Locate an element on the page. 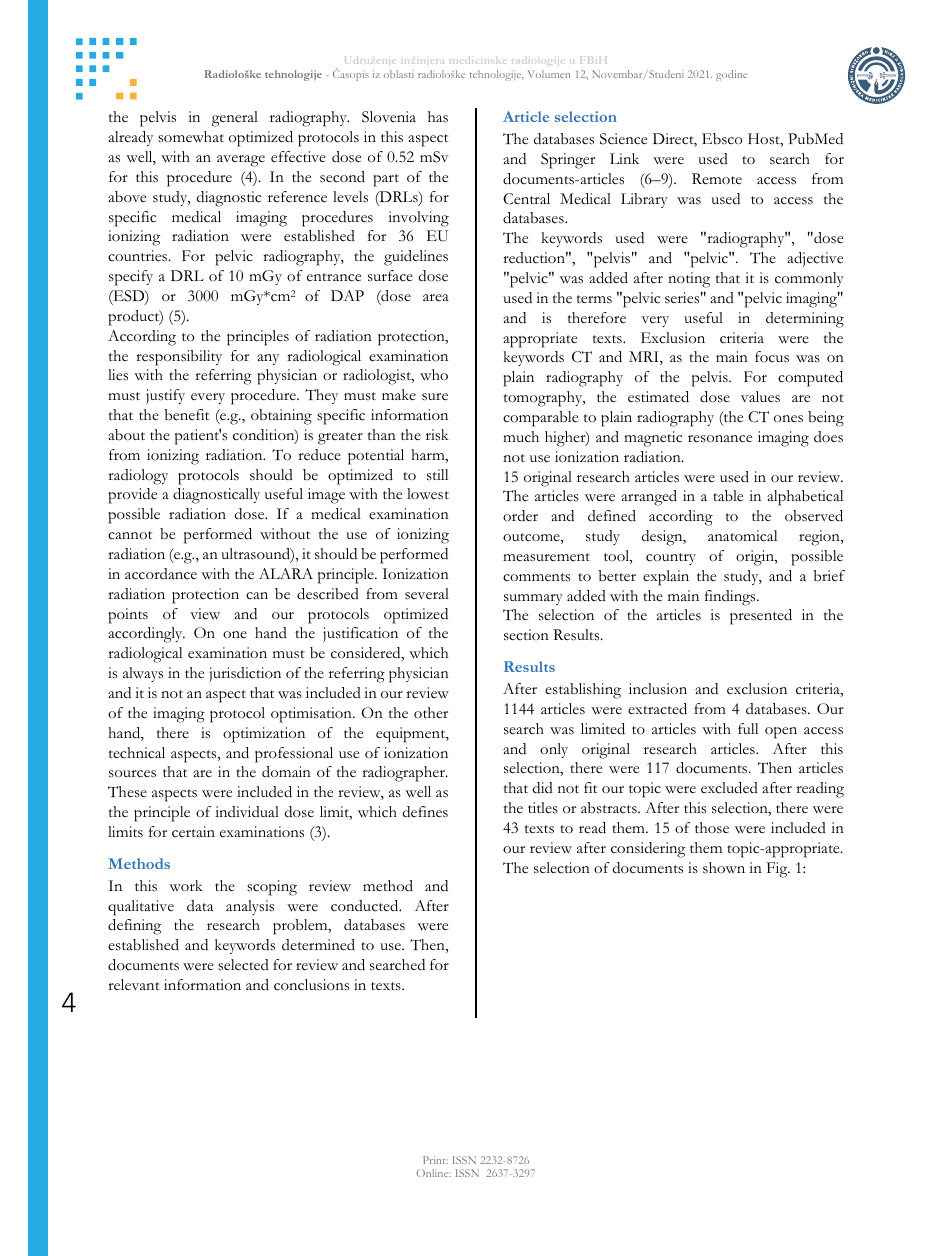 This page has height=1256, width=952. selected is located at coordinates (243, 965).
